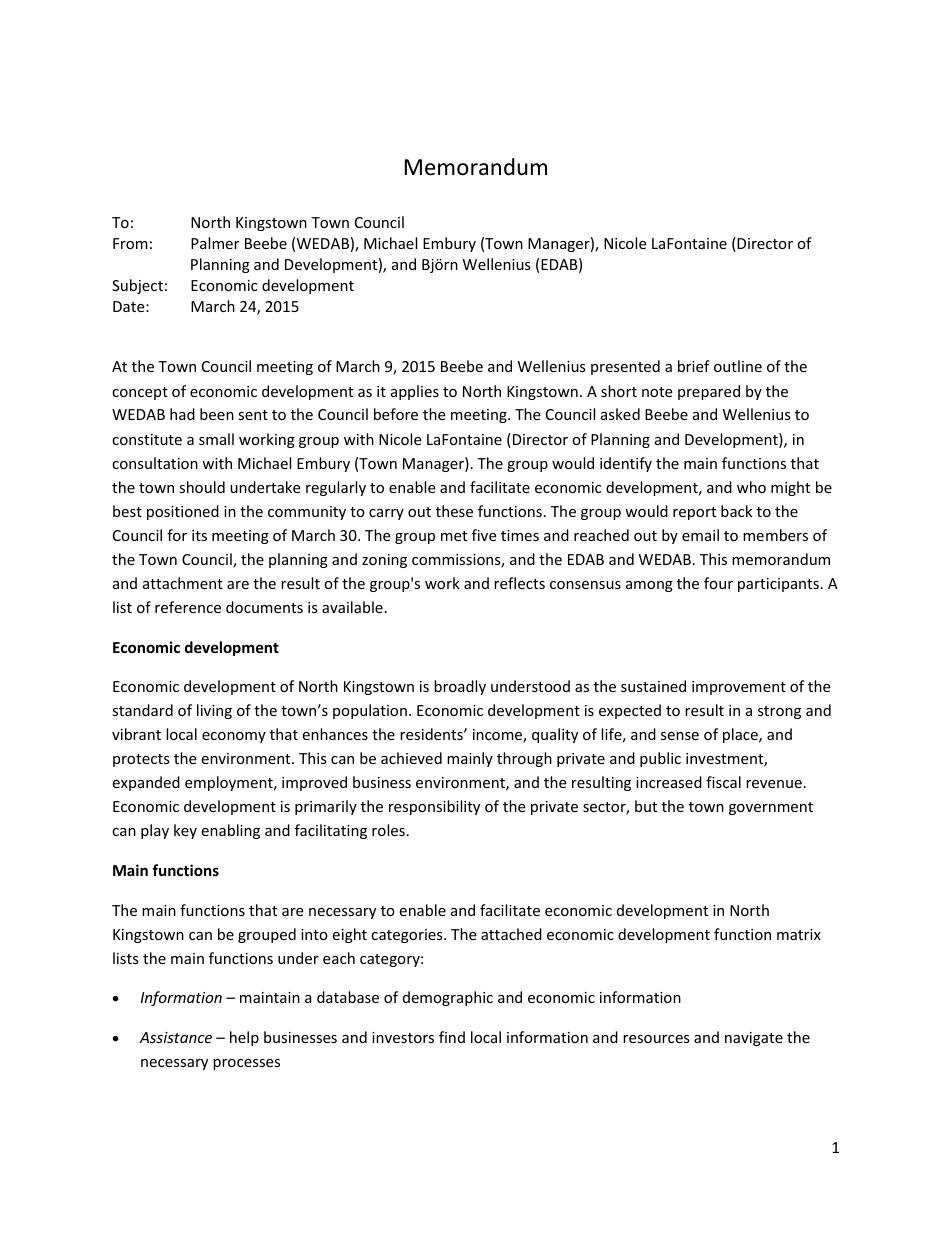 The width and height of the page is (952, 1233). Describe the element at coordinates (415, 392) in the page. I see `applies` at that location.
